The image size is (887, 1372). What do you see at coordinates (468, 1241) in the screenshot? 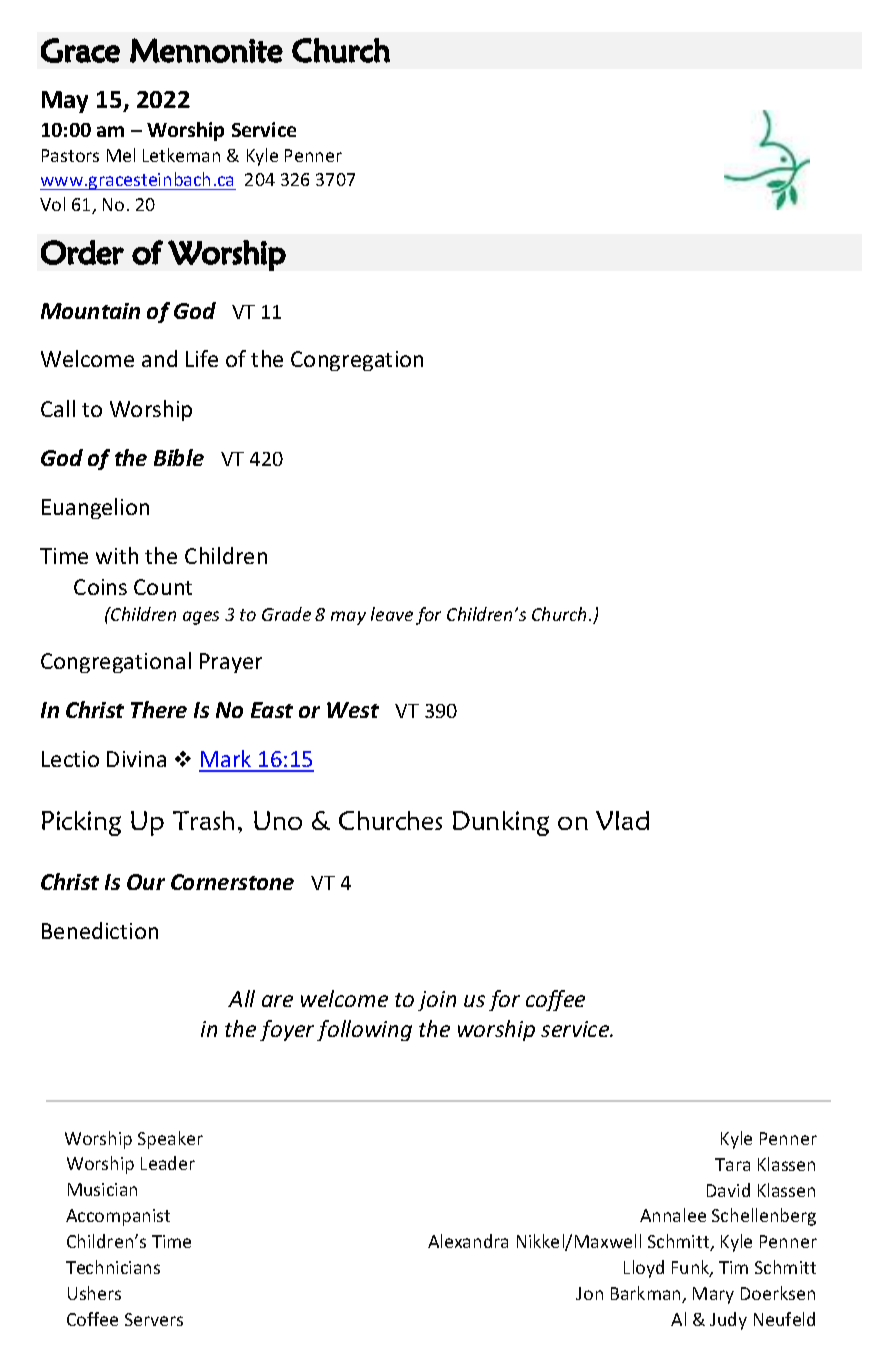
I see `Alexandra` at bounding box center [468, 1241].
